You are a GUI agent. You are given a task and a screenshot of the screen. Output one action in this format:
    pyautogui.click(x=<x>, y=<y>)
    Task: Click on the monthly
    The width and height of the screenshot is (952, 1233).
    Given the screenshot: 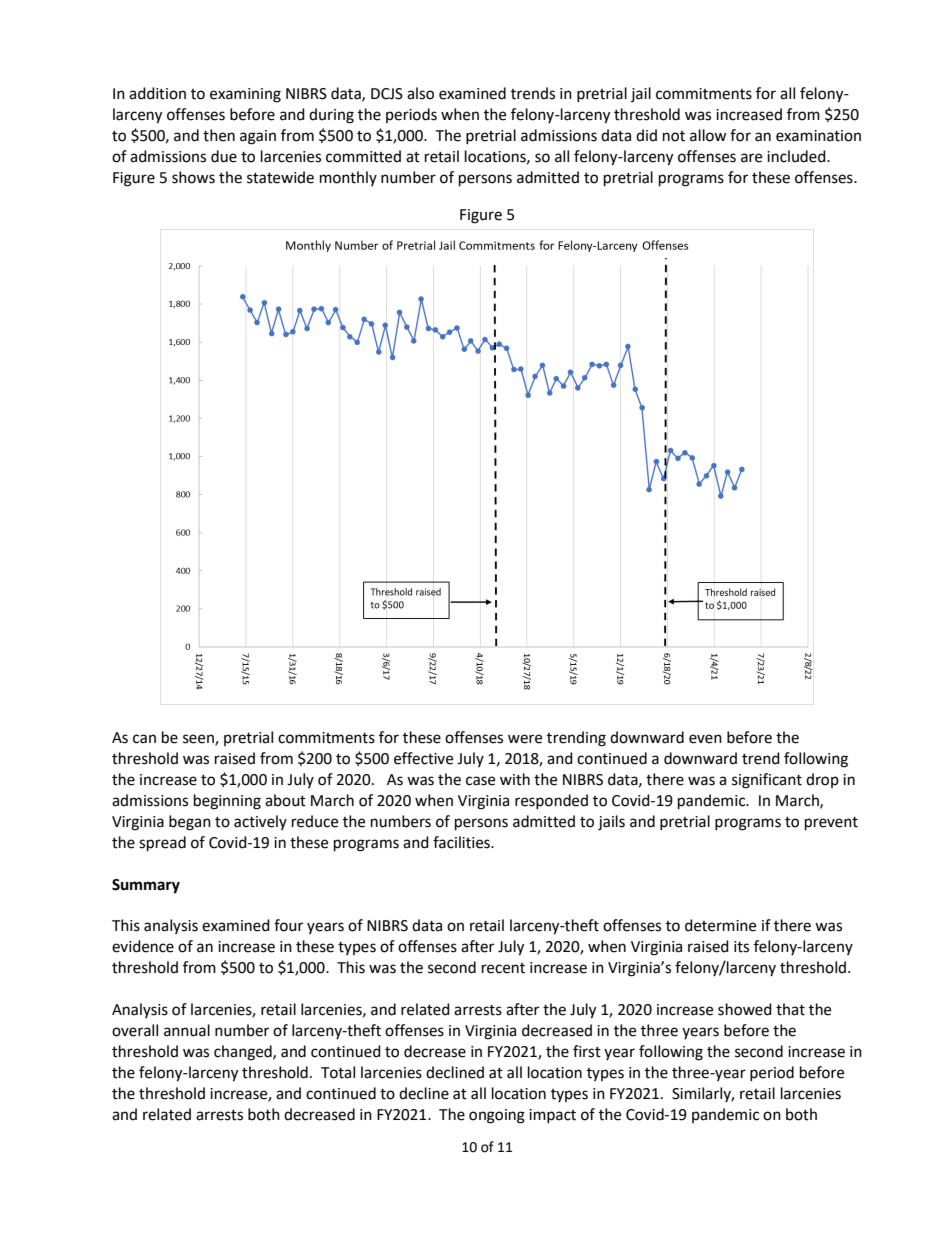 What is the action you would take?
    pyautogui.click(x=348, y=178)
